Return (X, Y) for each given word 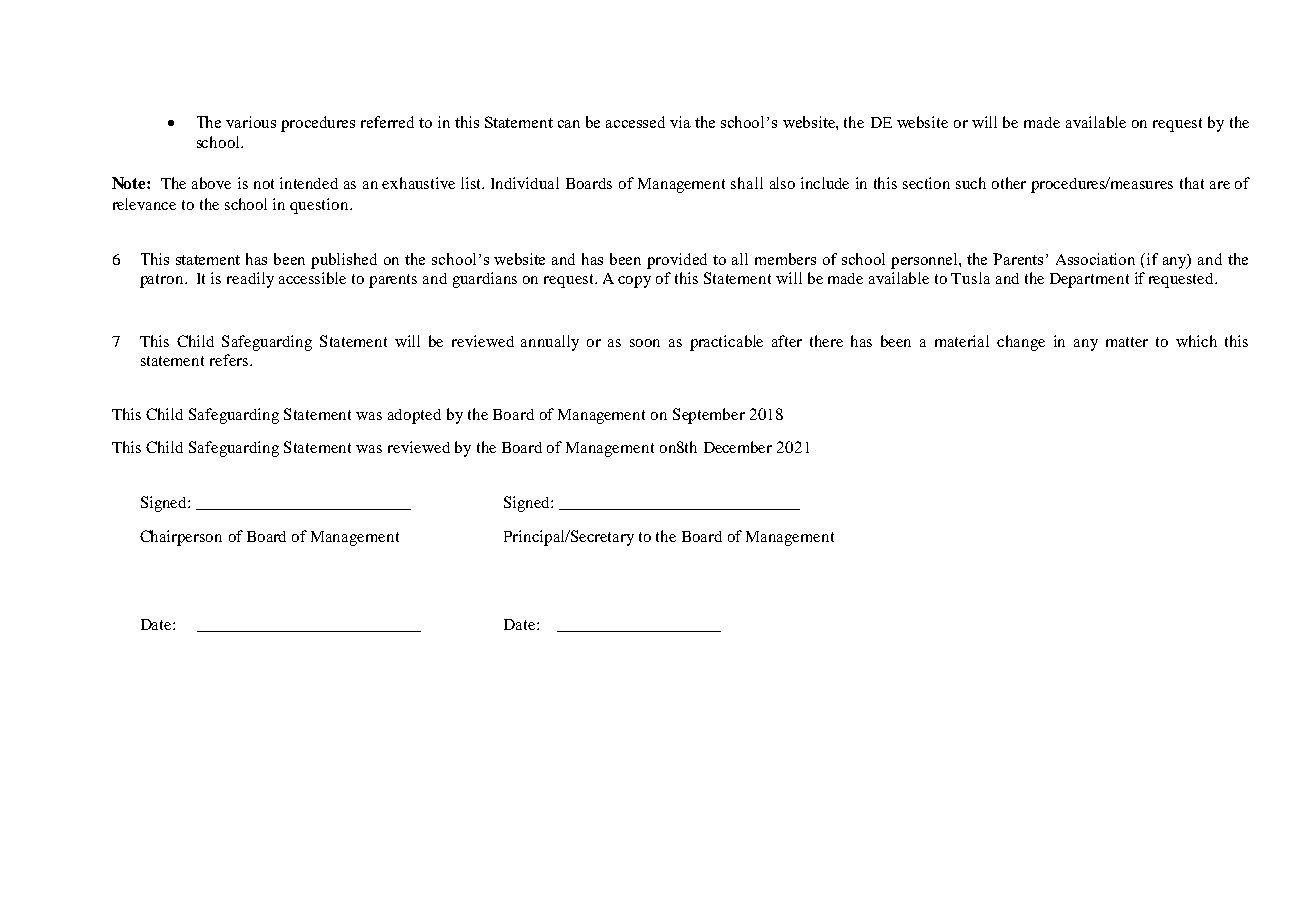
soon (645, 343)
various (251, 122)
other (1009, 183)
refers (229, 360)
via (680, 122)
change (1021, 343)
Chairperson (181, 538)
